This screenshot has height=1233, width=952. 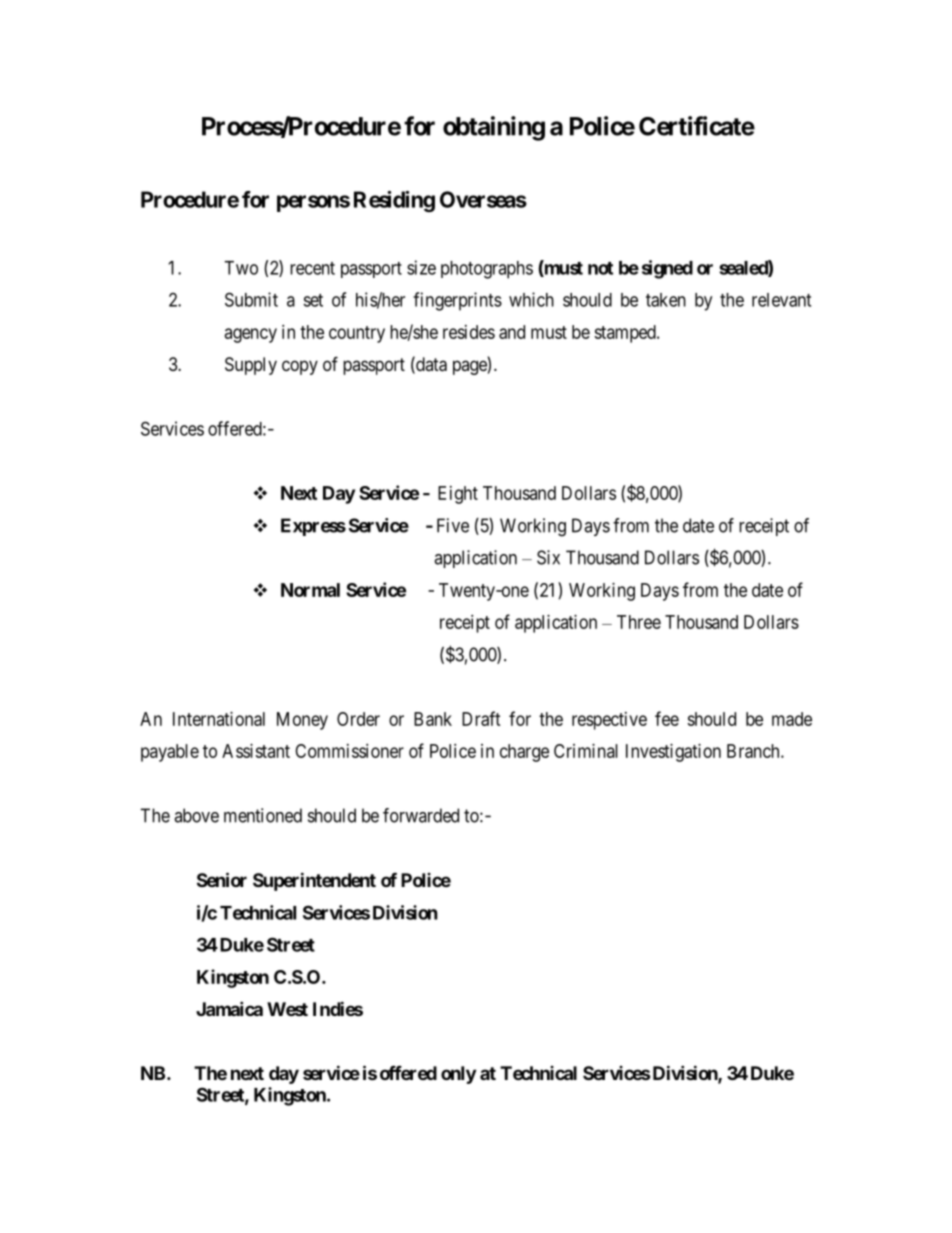 I want to click on Eight, so click(x=458, y=495).
